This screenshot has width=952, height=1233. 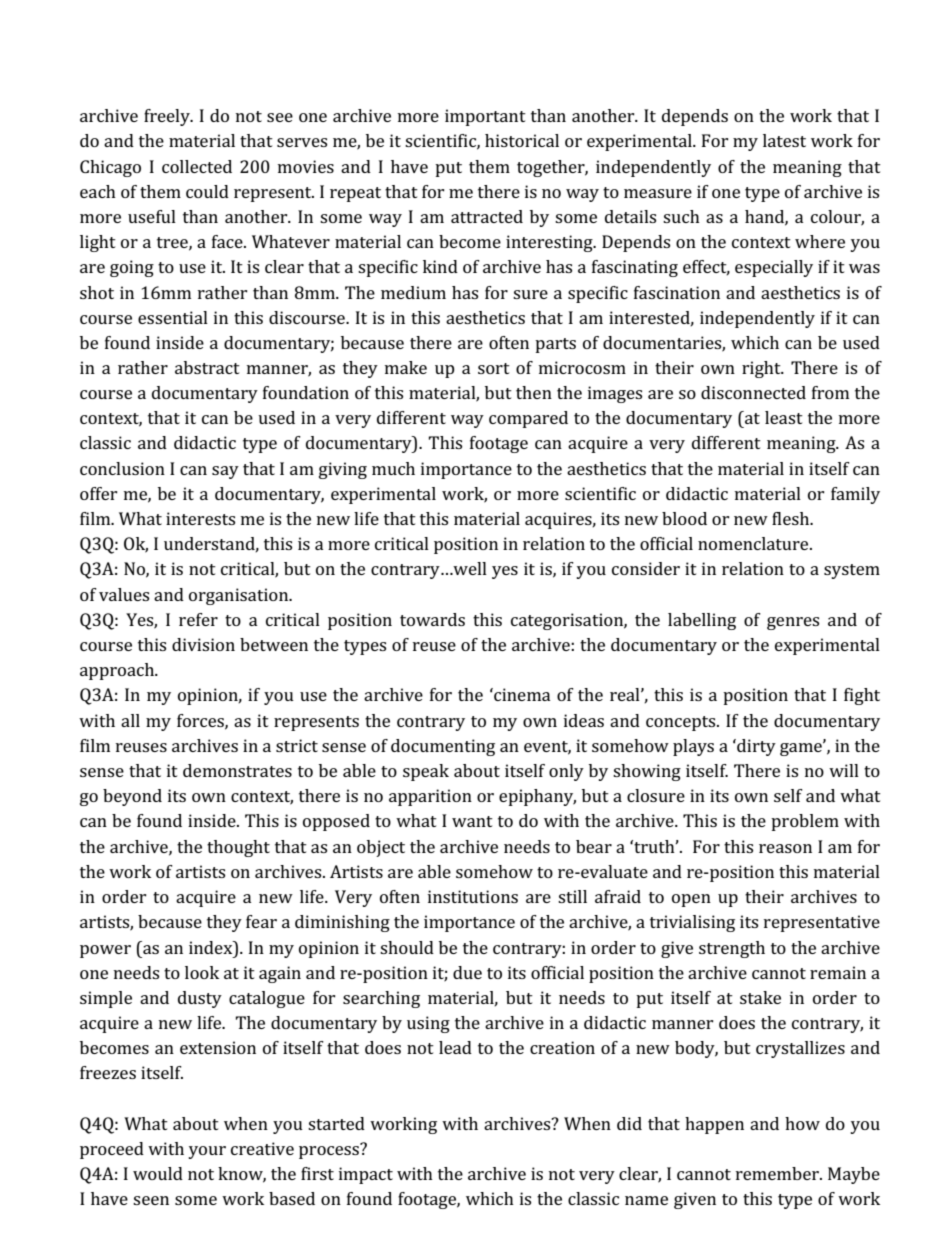 What do you see at coordinates (207, 1152) in the screenshot?
I see `your` at bounding box center [207, 1152].
